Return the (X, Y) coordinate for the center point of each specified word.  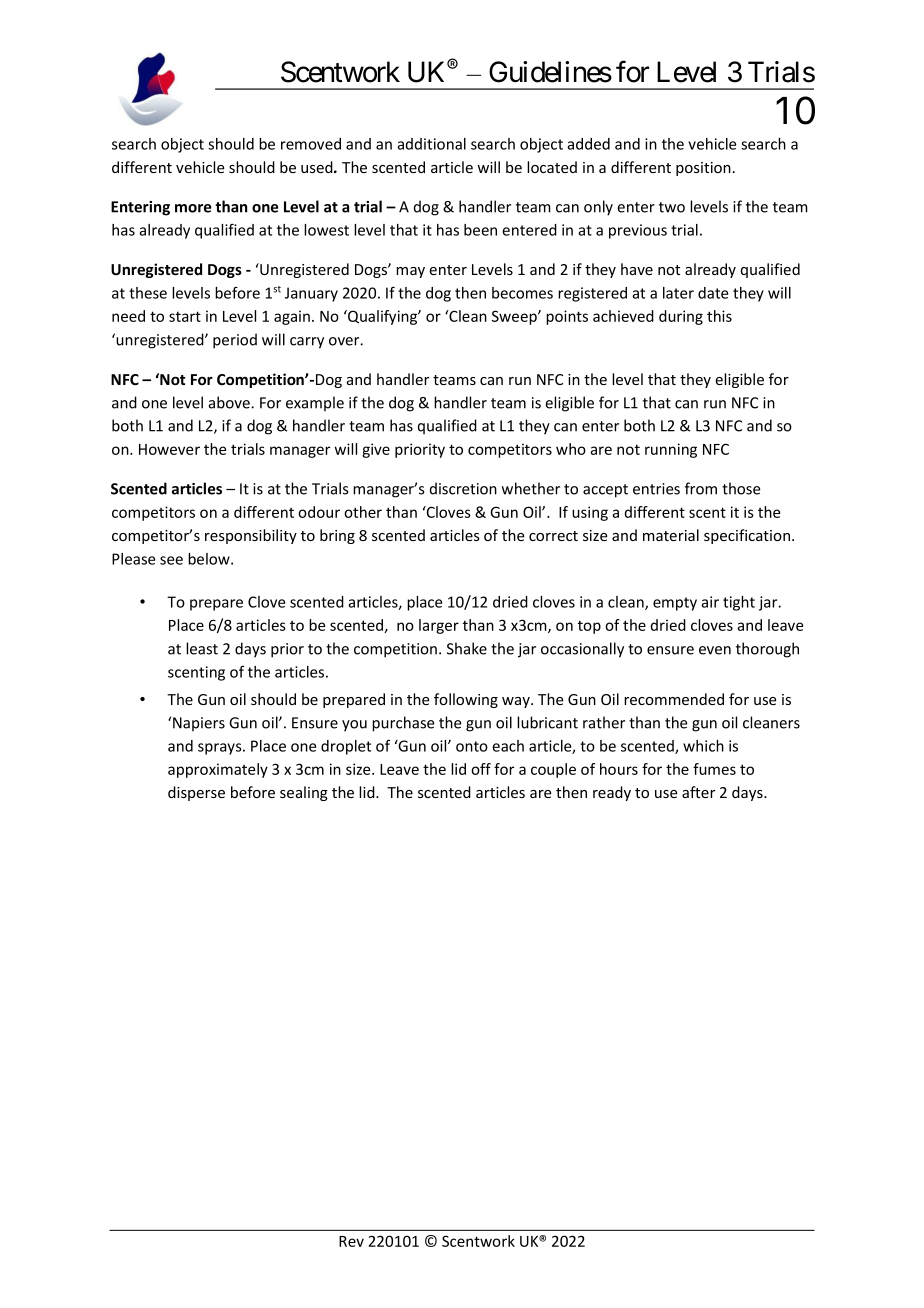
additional (431, 144)
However (169, 449)
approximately (218, 770)
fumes (714, 769)
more (193, 208)
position (703, 169)
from (701, 488)
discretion (463, 488)
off (481, 769)
